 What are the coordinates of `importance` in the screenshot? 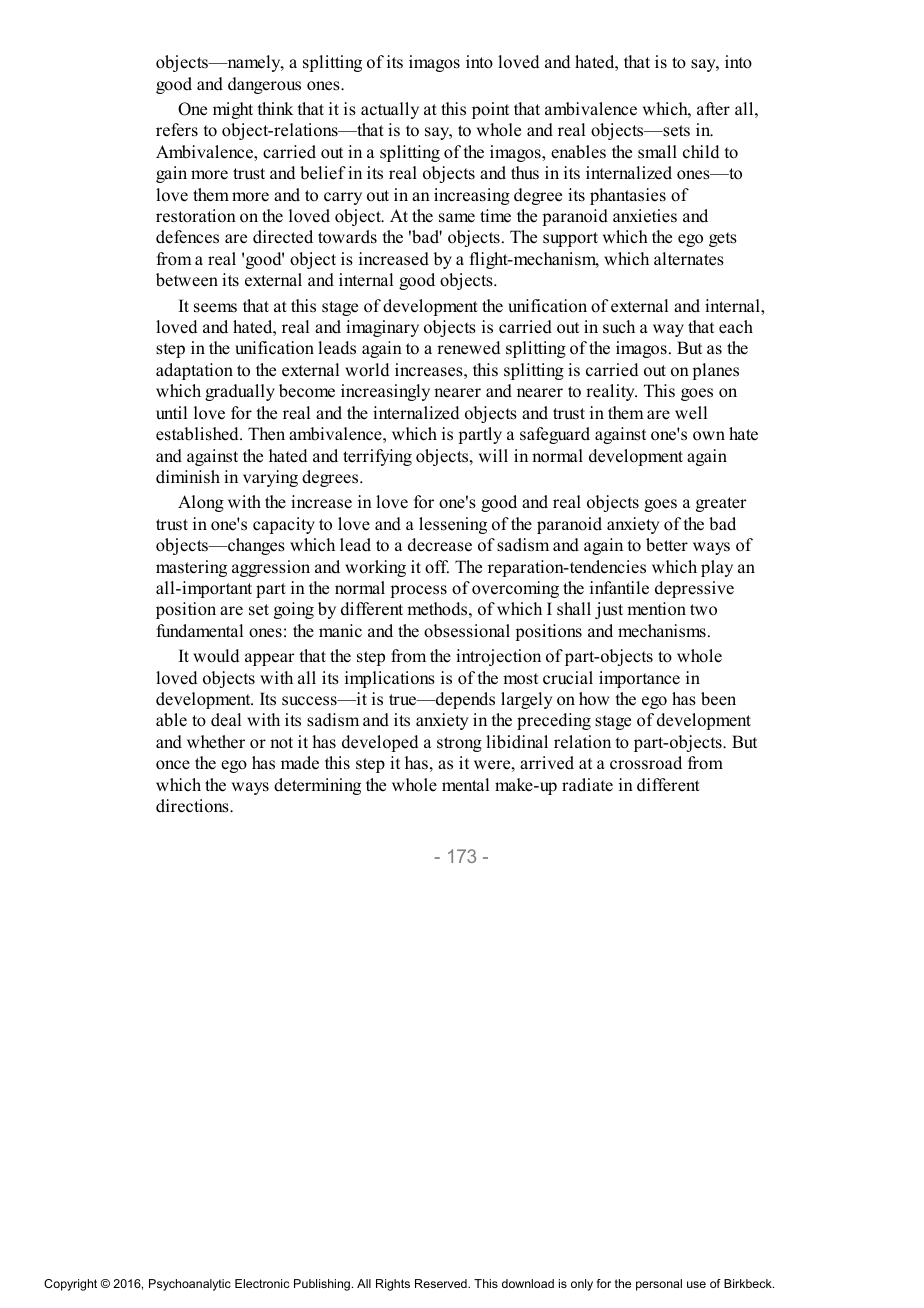 It's located at (639, 679).
